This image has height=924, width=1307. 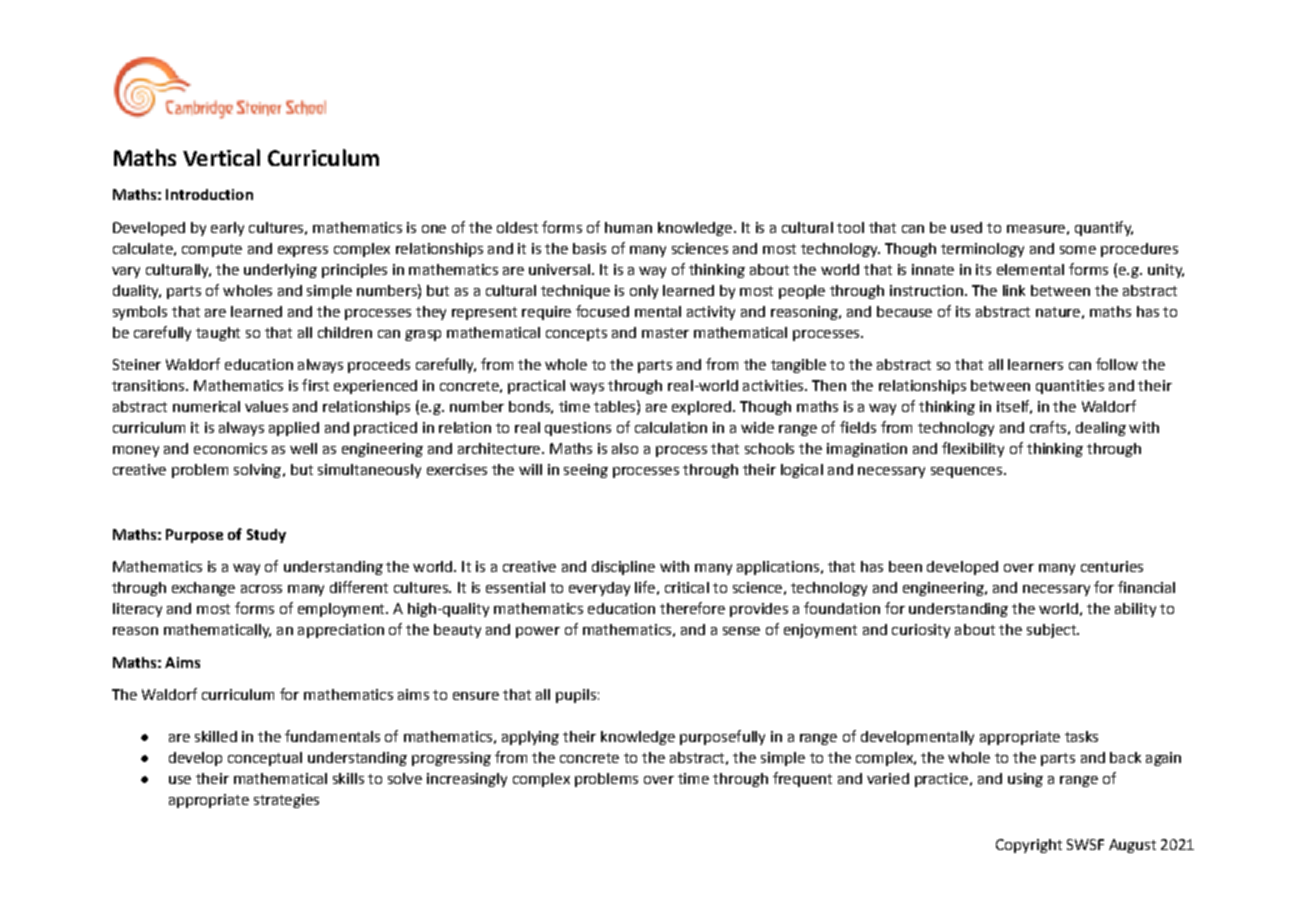 What do you see at coordinates (257, 471) in the image?
I see `solving` at bounding box center [257, 471].
